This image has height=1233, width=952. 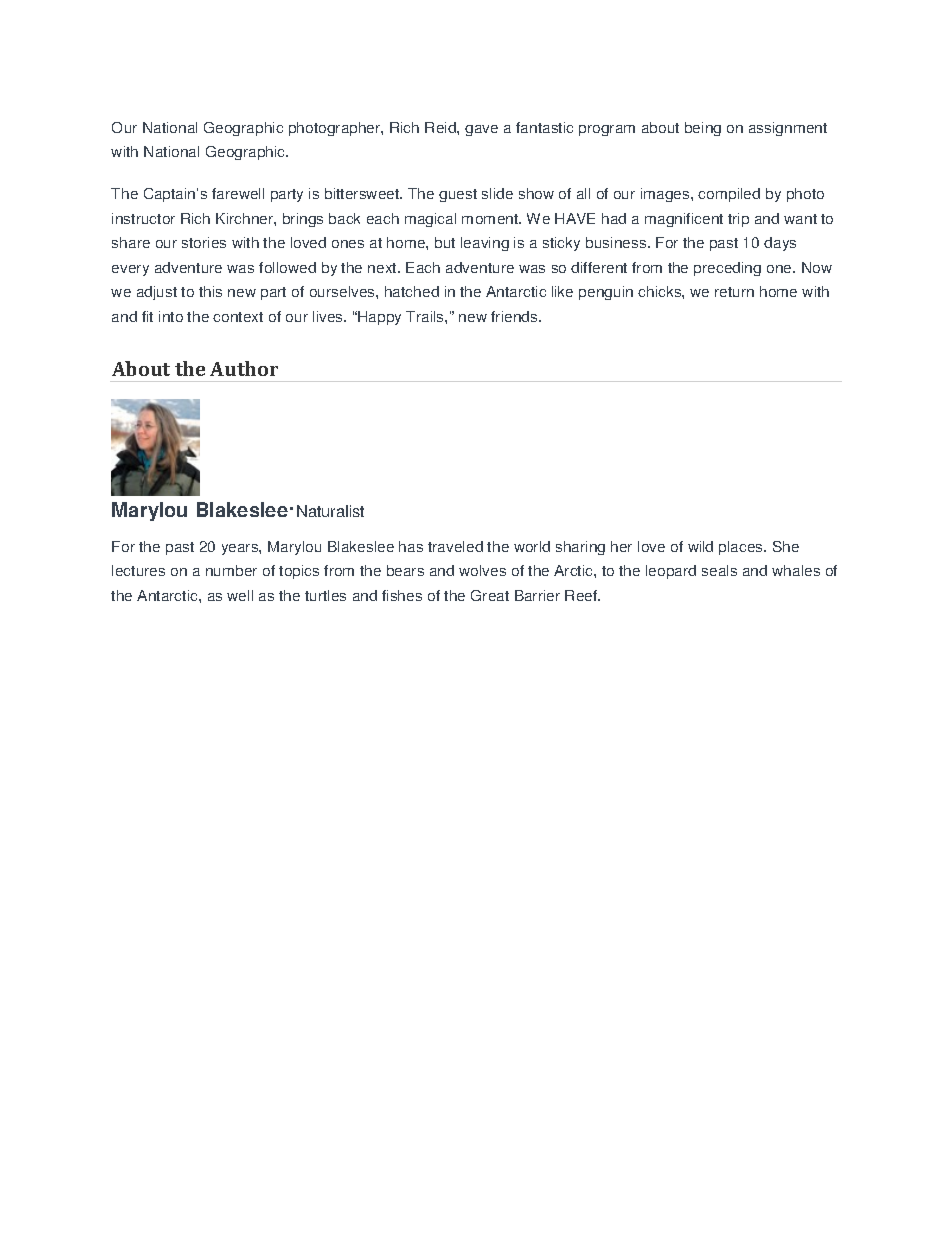 What do you see at coordinates (231, 570) in the image?
I see `number` at bounding box center [231, 570].
